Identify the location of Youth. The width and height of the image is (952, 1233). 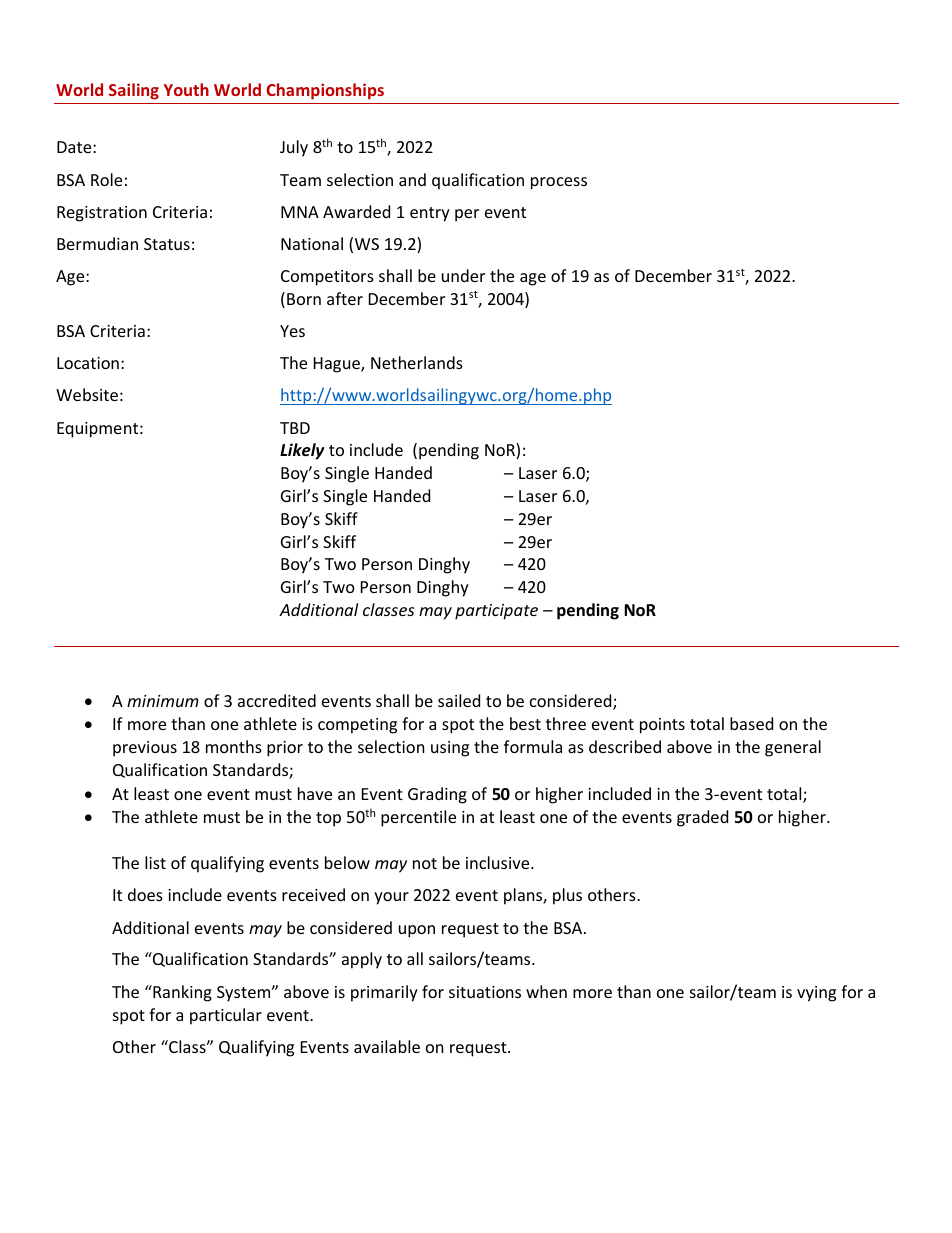
(186, 89).
